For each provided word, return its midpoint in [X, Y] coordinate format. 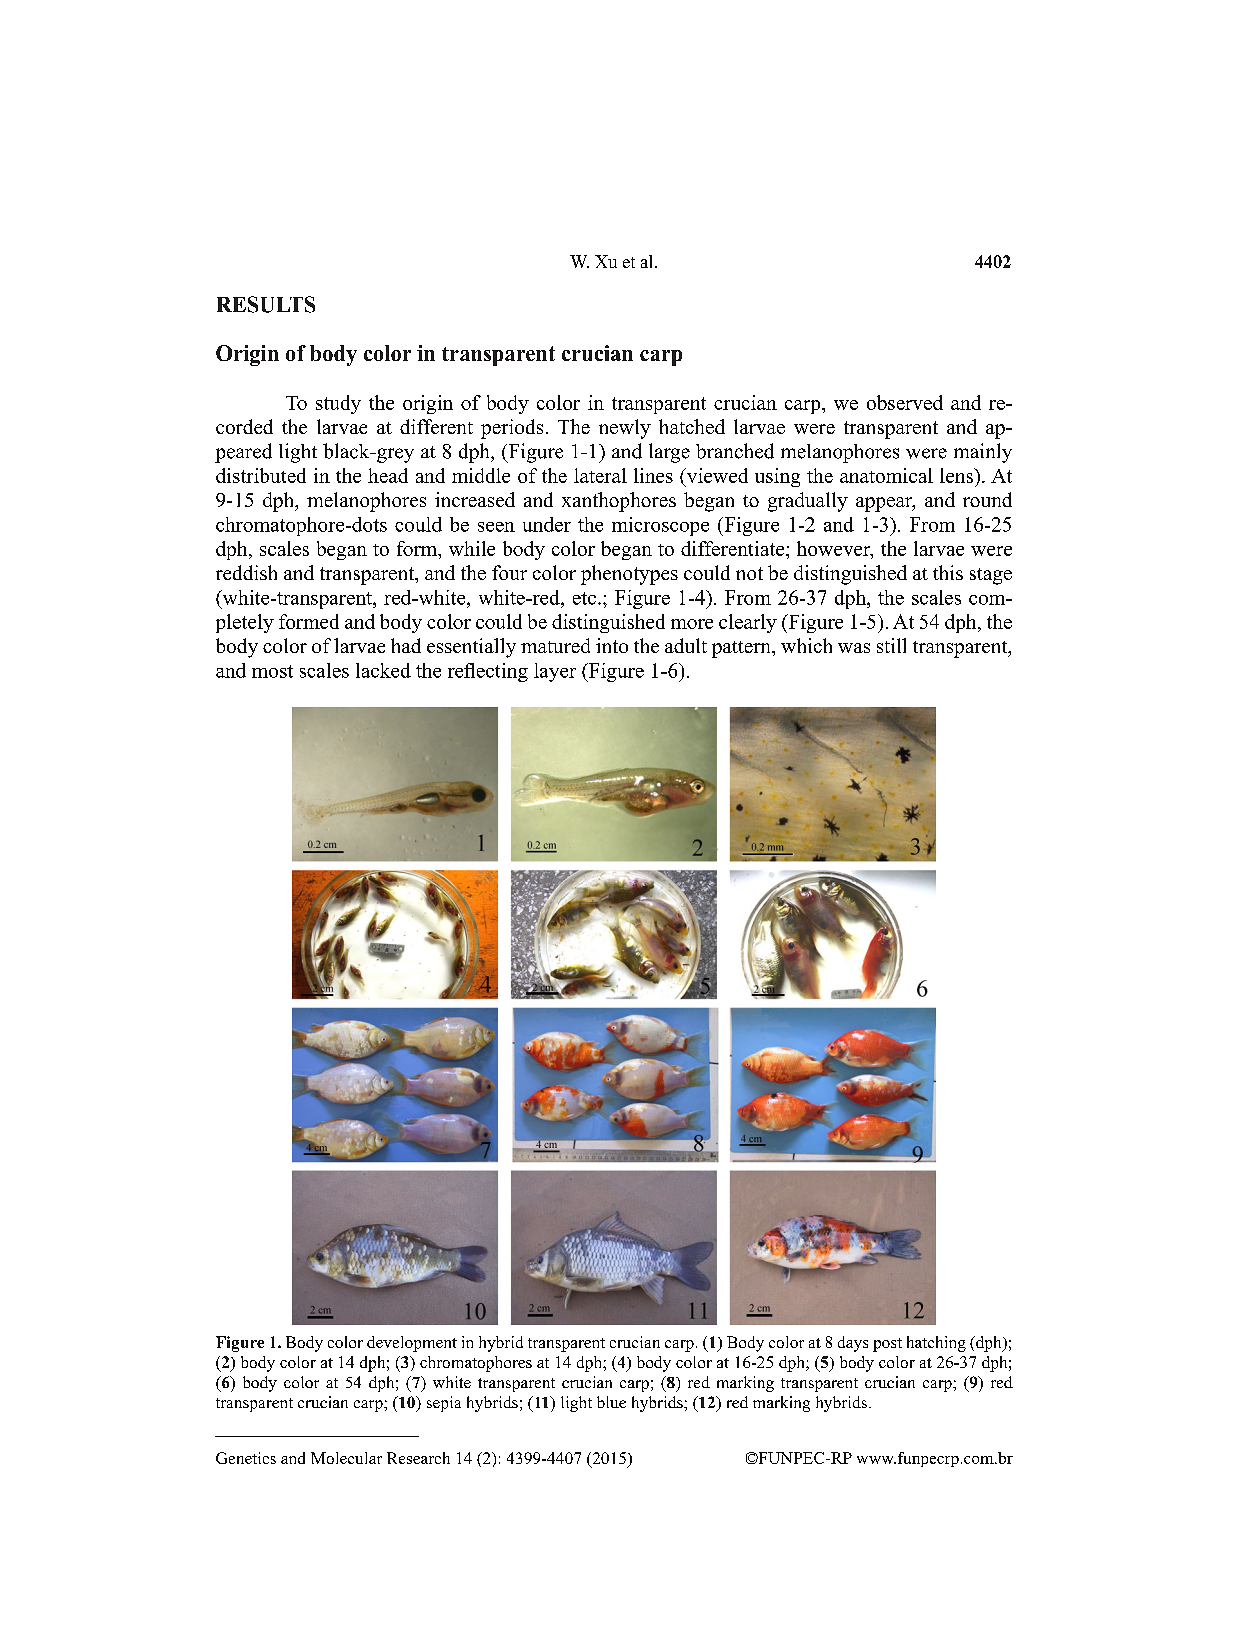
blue [611, 1402]
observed [905, 402]
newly [625, 429]
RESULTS [266, 304]
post [887, 1345]
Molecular [346, 1458]
